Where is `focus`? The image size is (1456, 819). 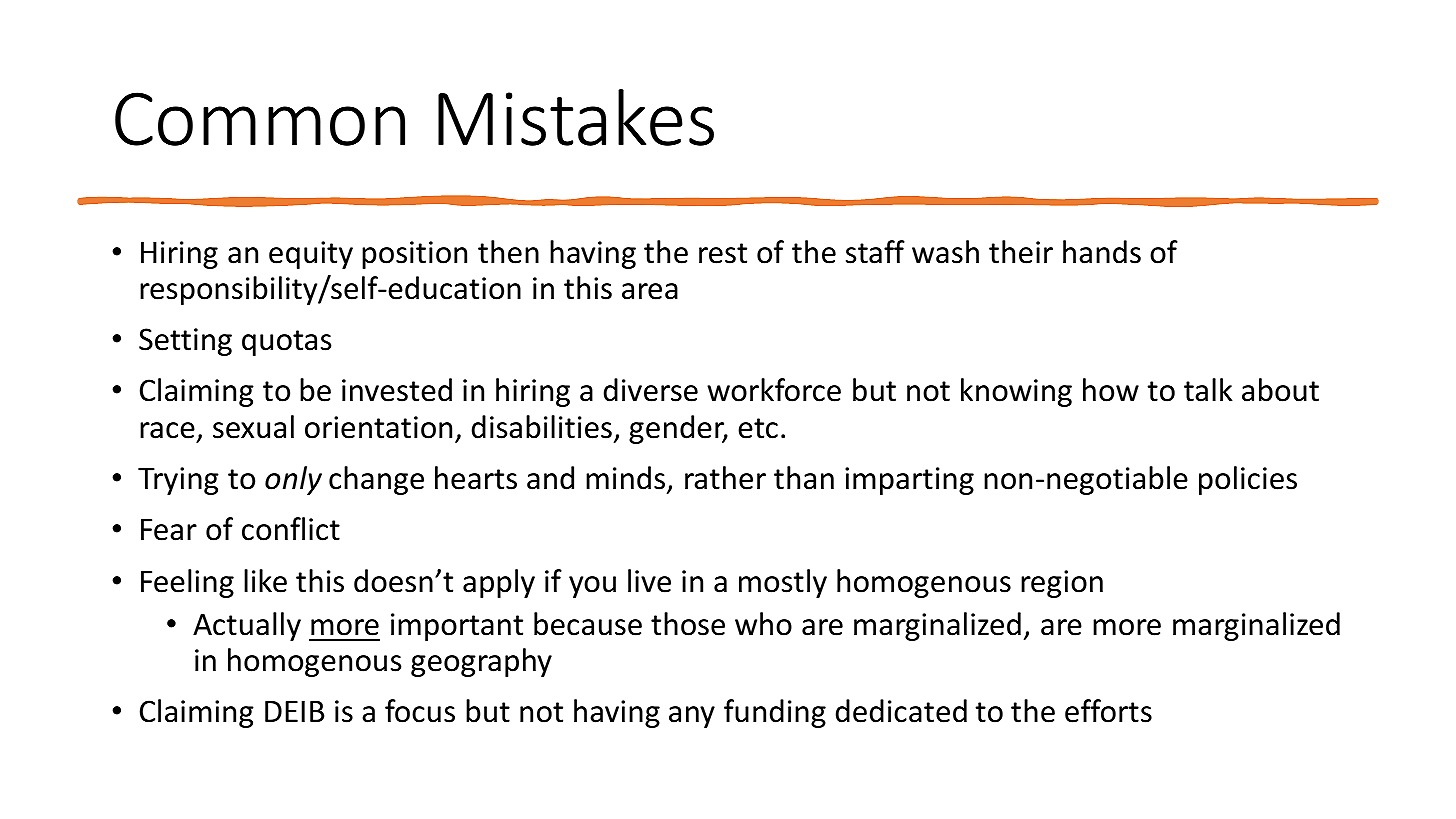
focus is located at coordinates (420, 711).
